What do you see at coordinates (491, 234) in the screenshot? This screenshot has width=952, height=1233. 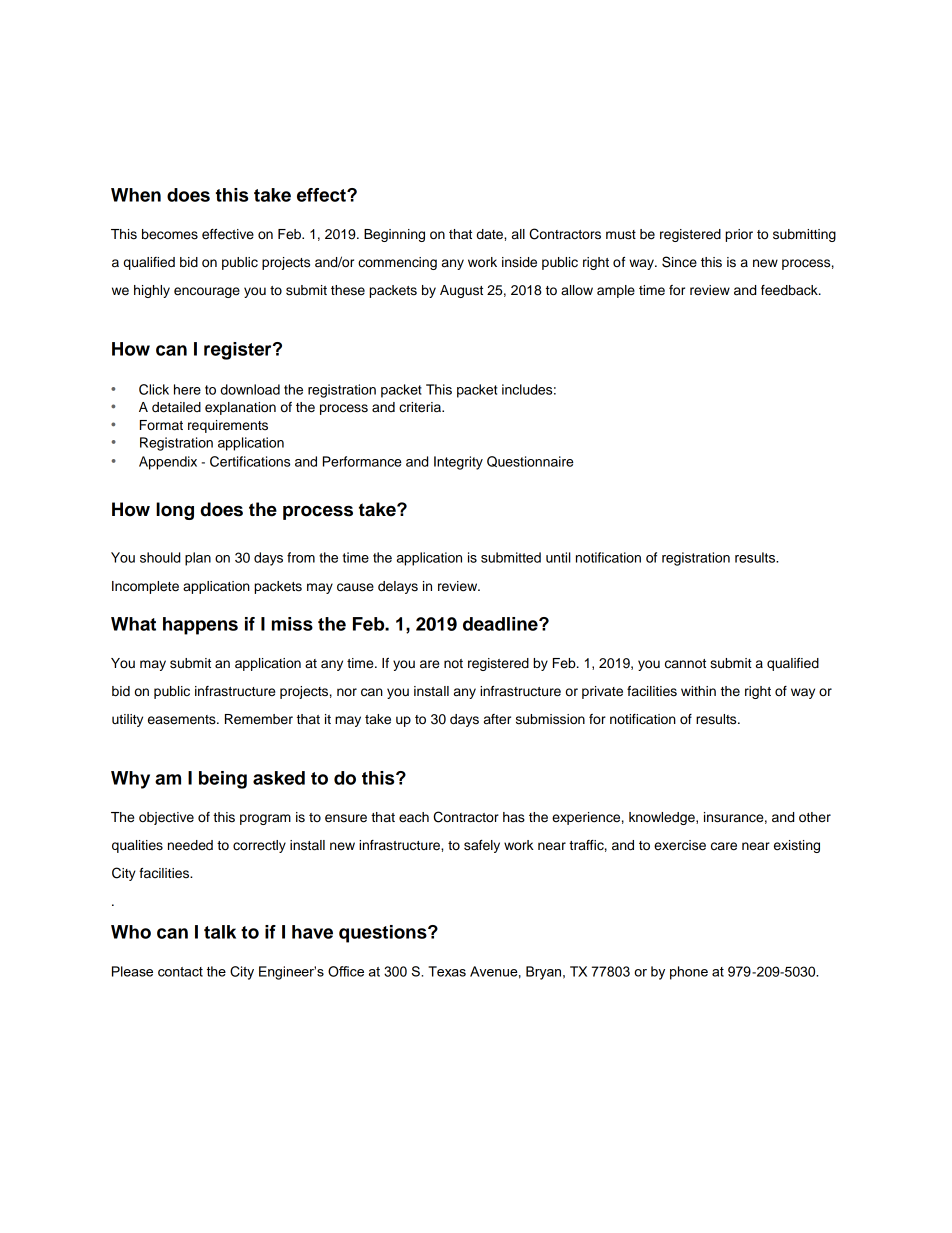 I see `date` at bounding box center [491, 234].
